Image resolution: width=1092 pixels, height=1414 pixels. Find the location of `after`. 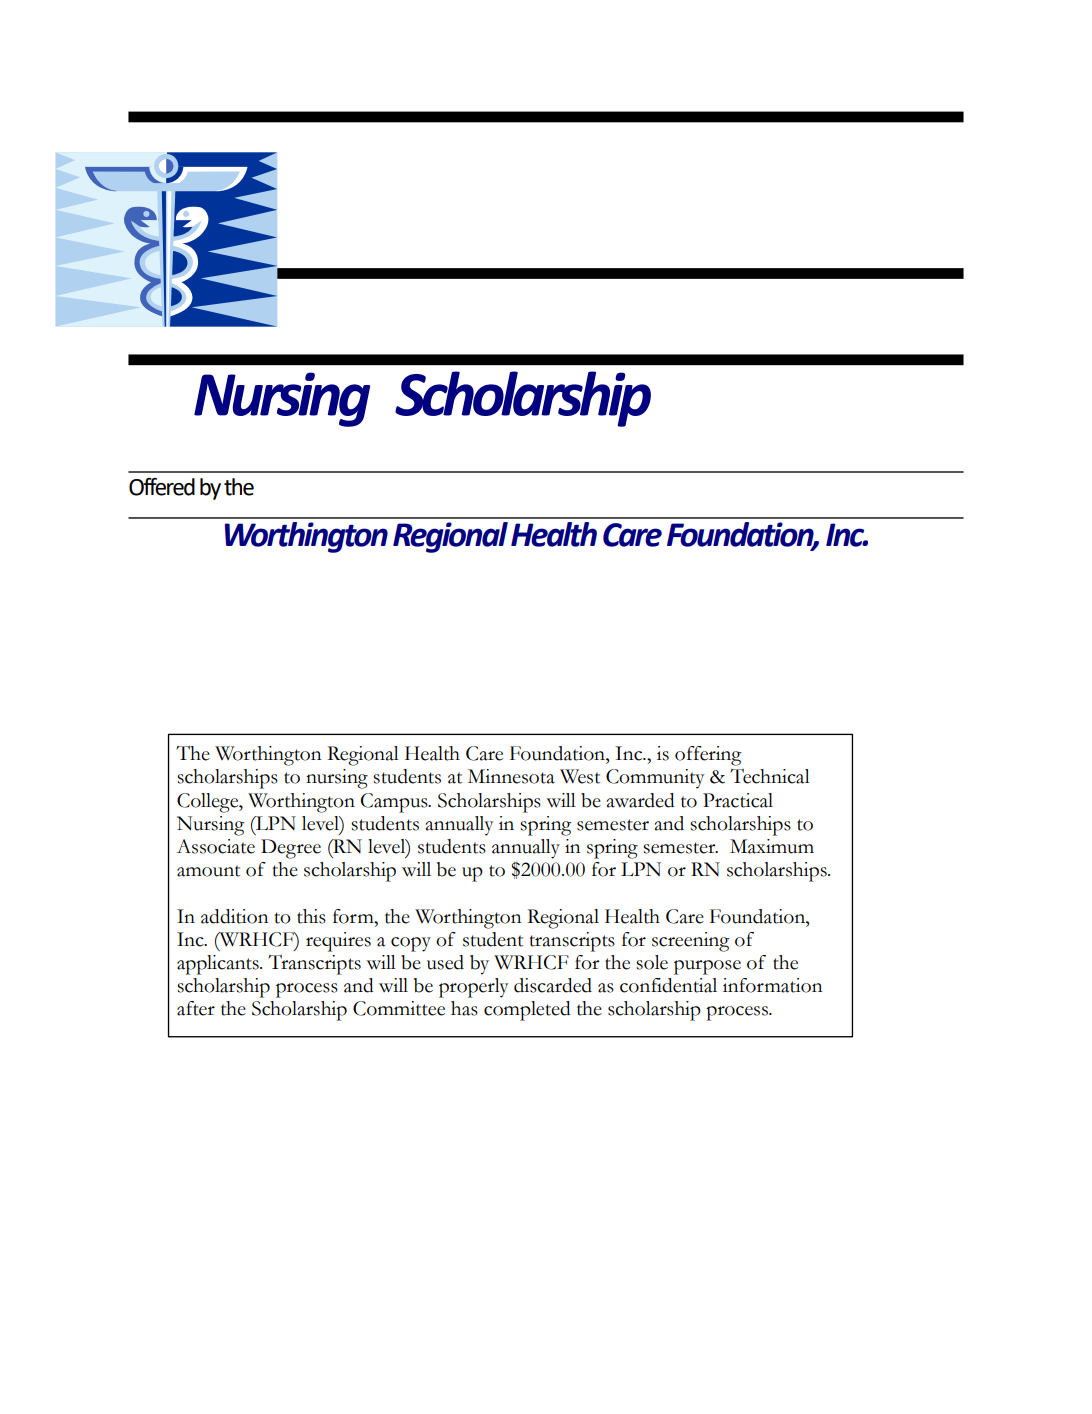

after is located at coordinates (196, 1008).
